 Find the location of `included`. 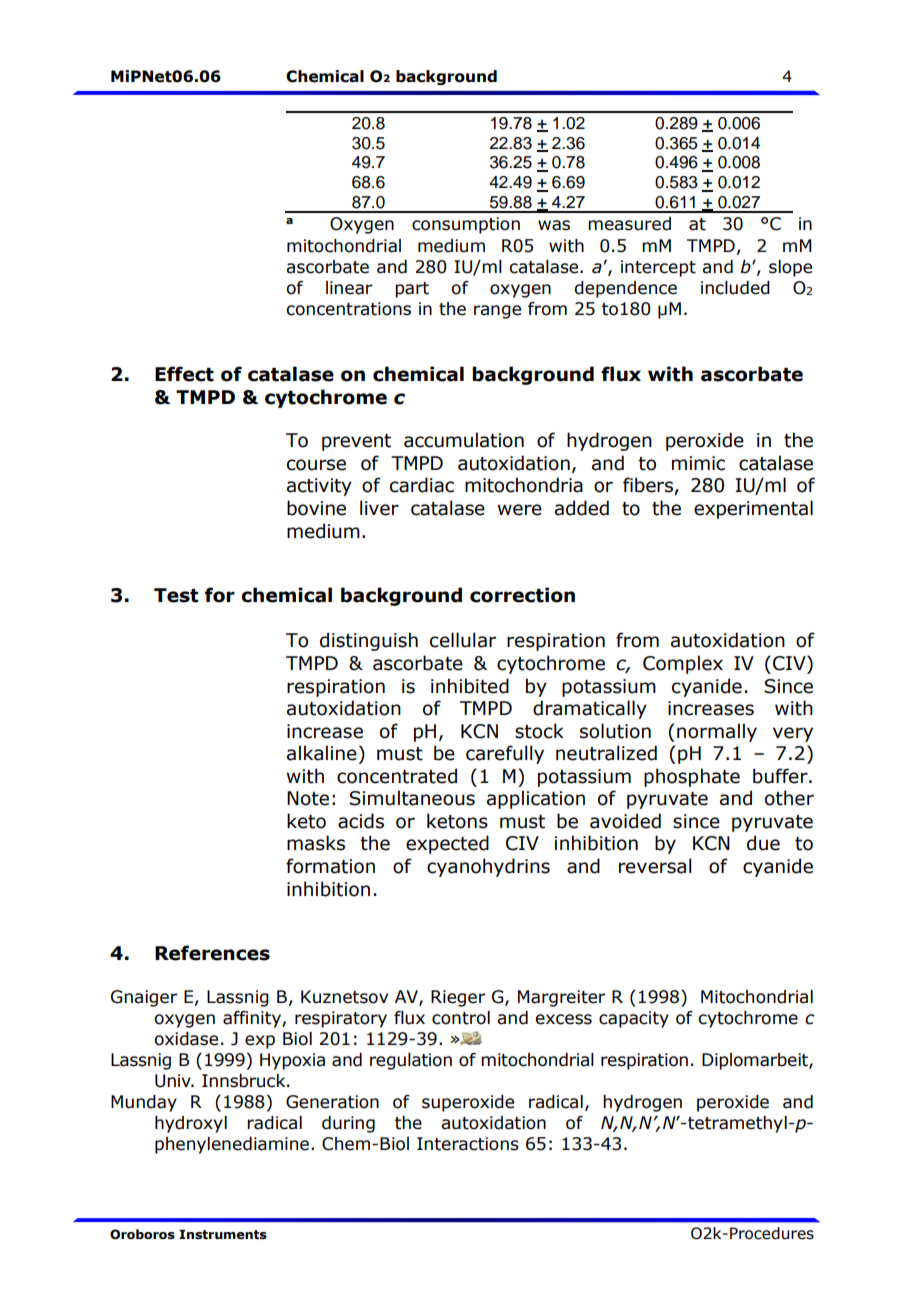

included is located at coordinates (735, 288).
